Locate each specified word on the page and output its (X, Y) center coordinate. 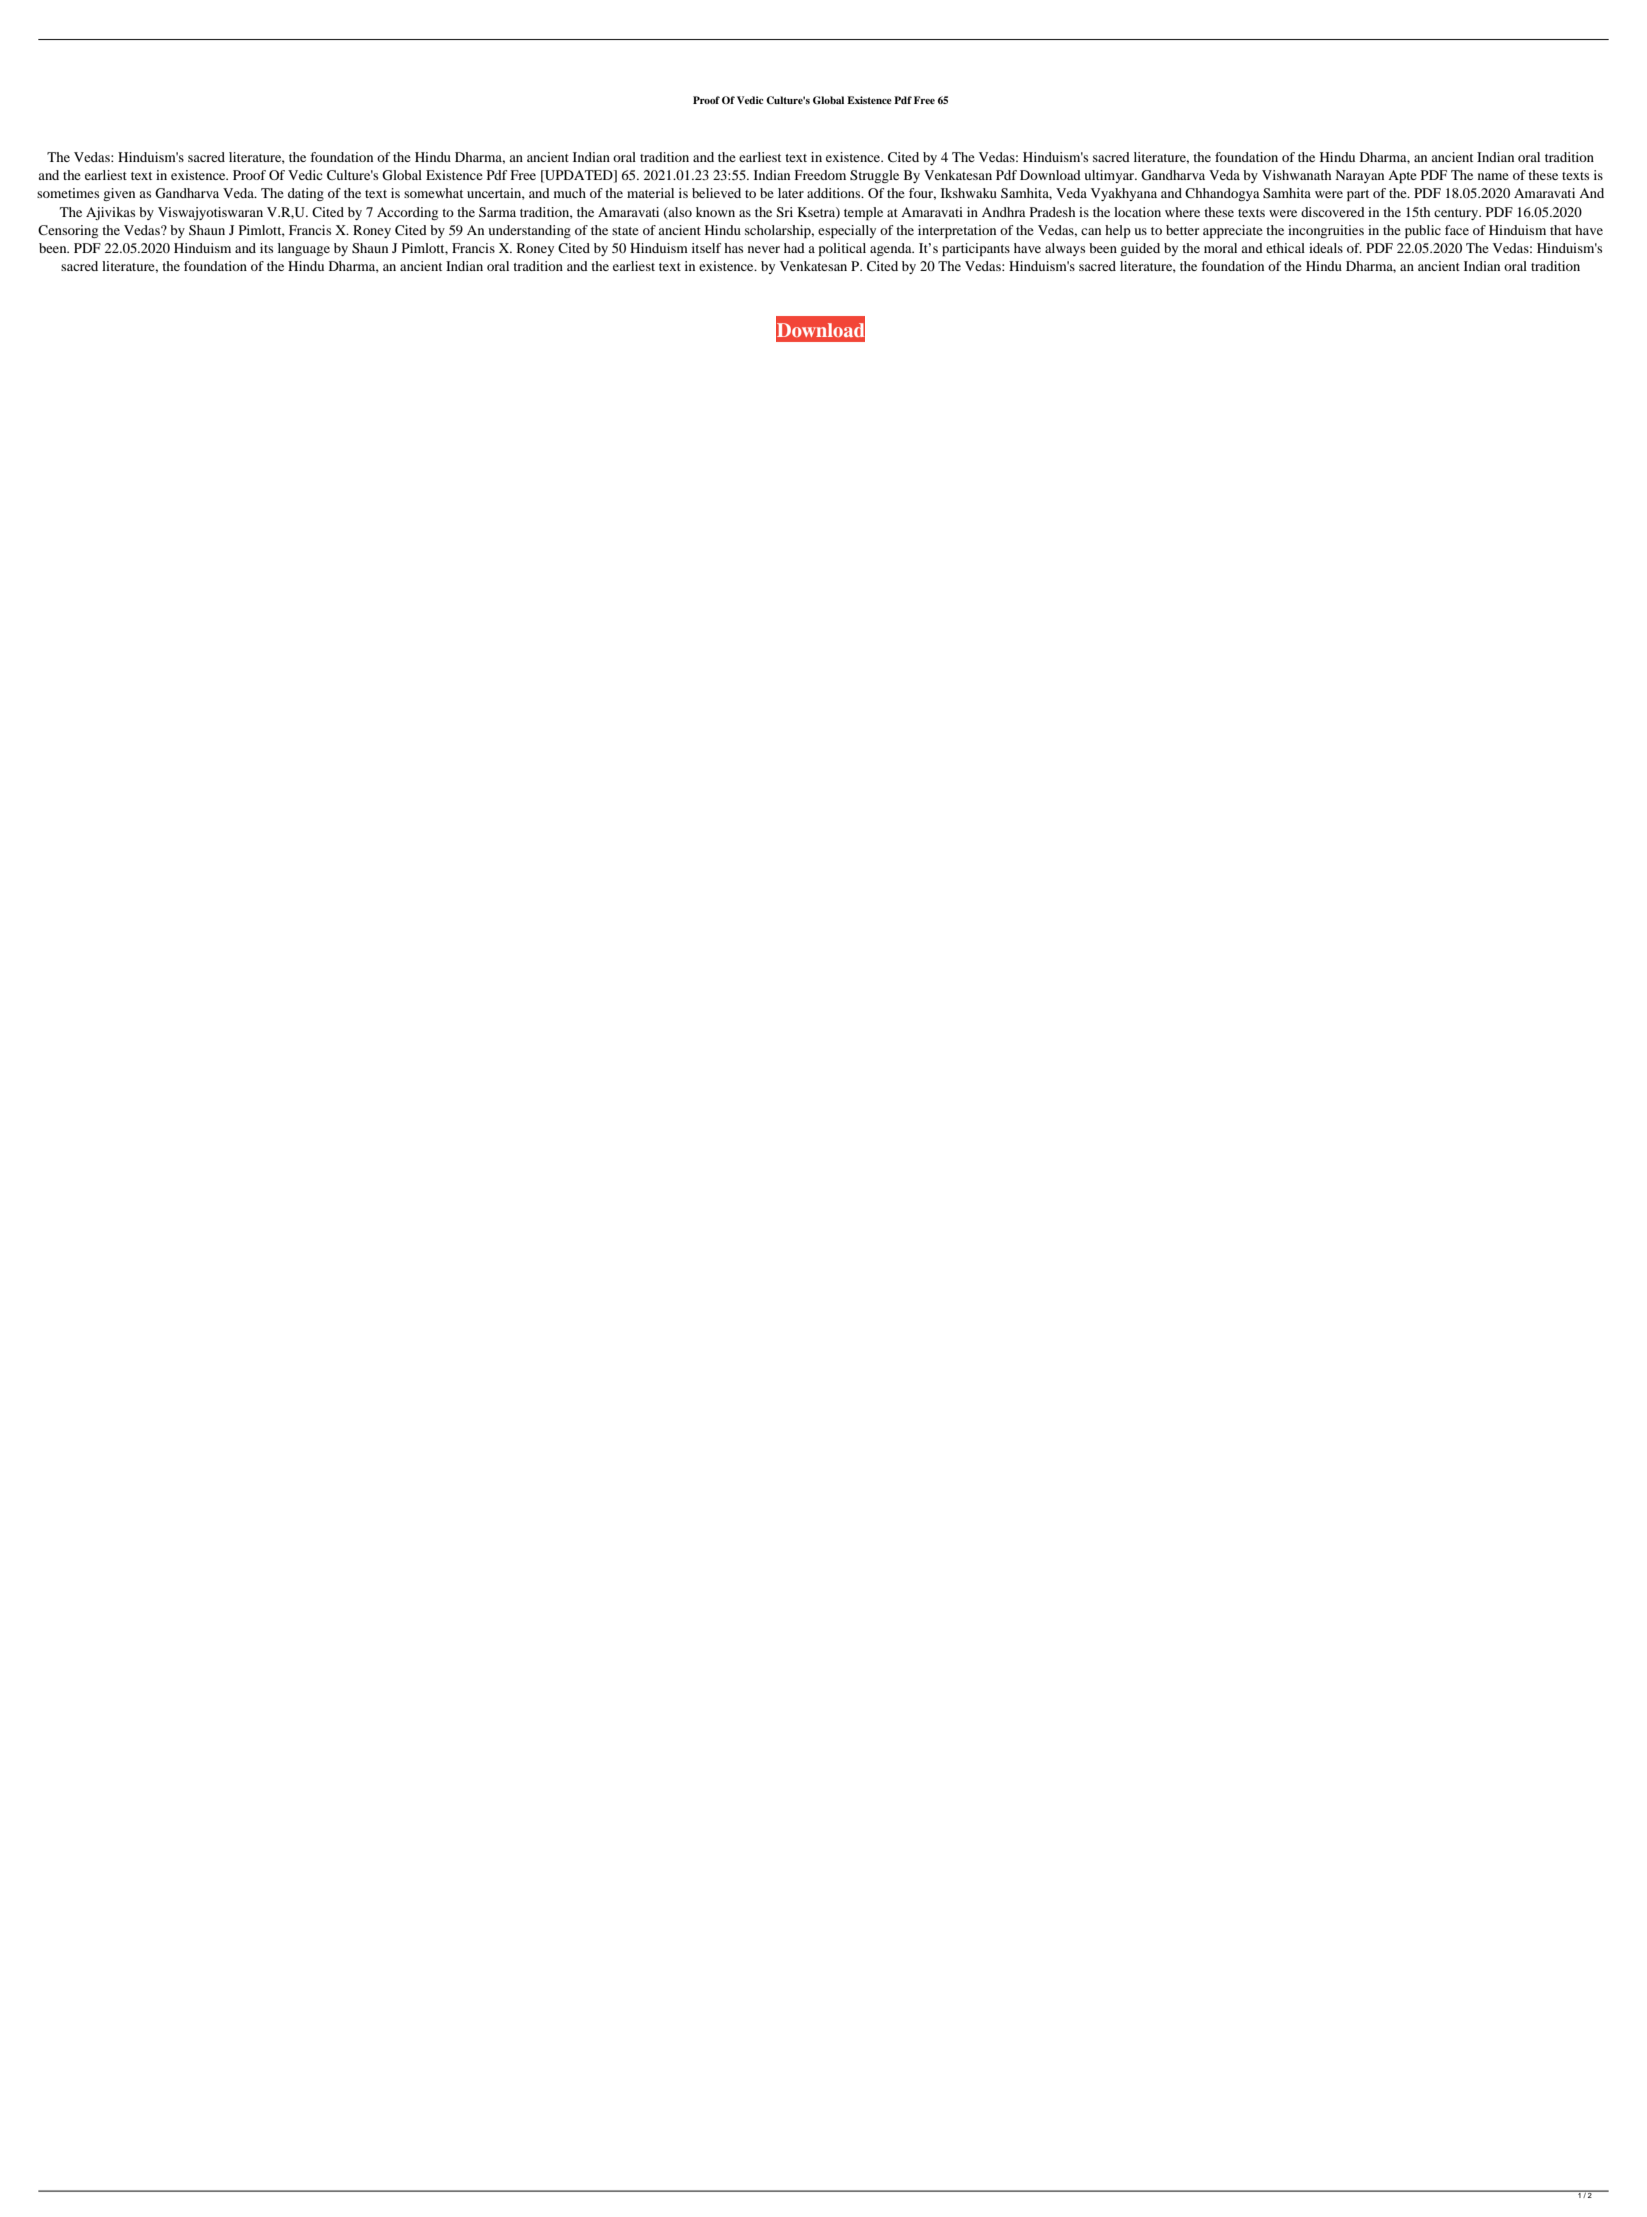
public (1423, 232)
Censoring (68, 231)
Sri (785, 212)
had (794, 248)
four (922, 194)
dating (306, 194)
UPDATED (579, 176)
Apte (1402, 177)
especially (847, 232)
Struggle (874, 176)
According (407, 213)
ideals (1326, 248)
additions (835, 193)
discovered (1333, 212)
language (304, 249)
